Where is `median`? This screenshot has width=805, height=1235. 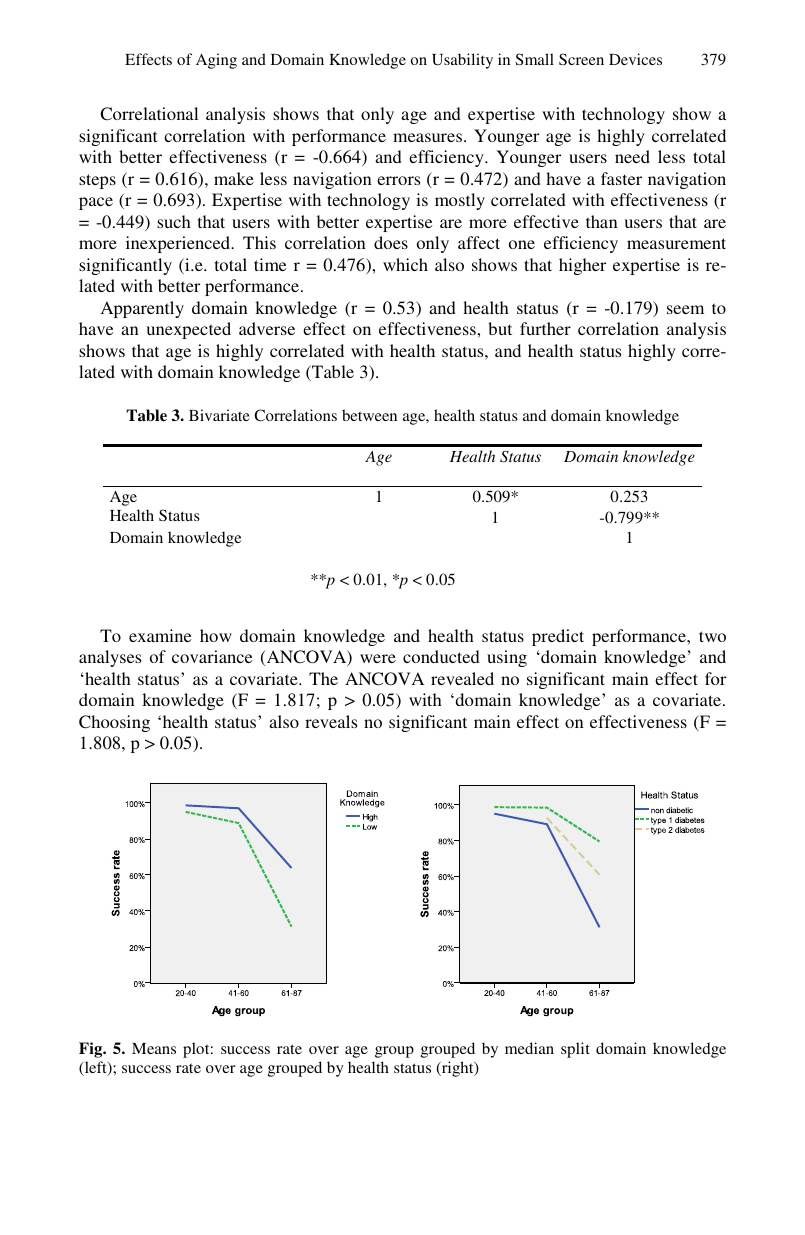 median is located at coordinates (529, 1048).
